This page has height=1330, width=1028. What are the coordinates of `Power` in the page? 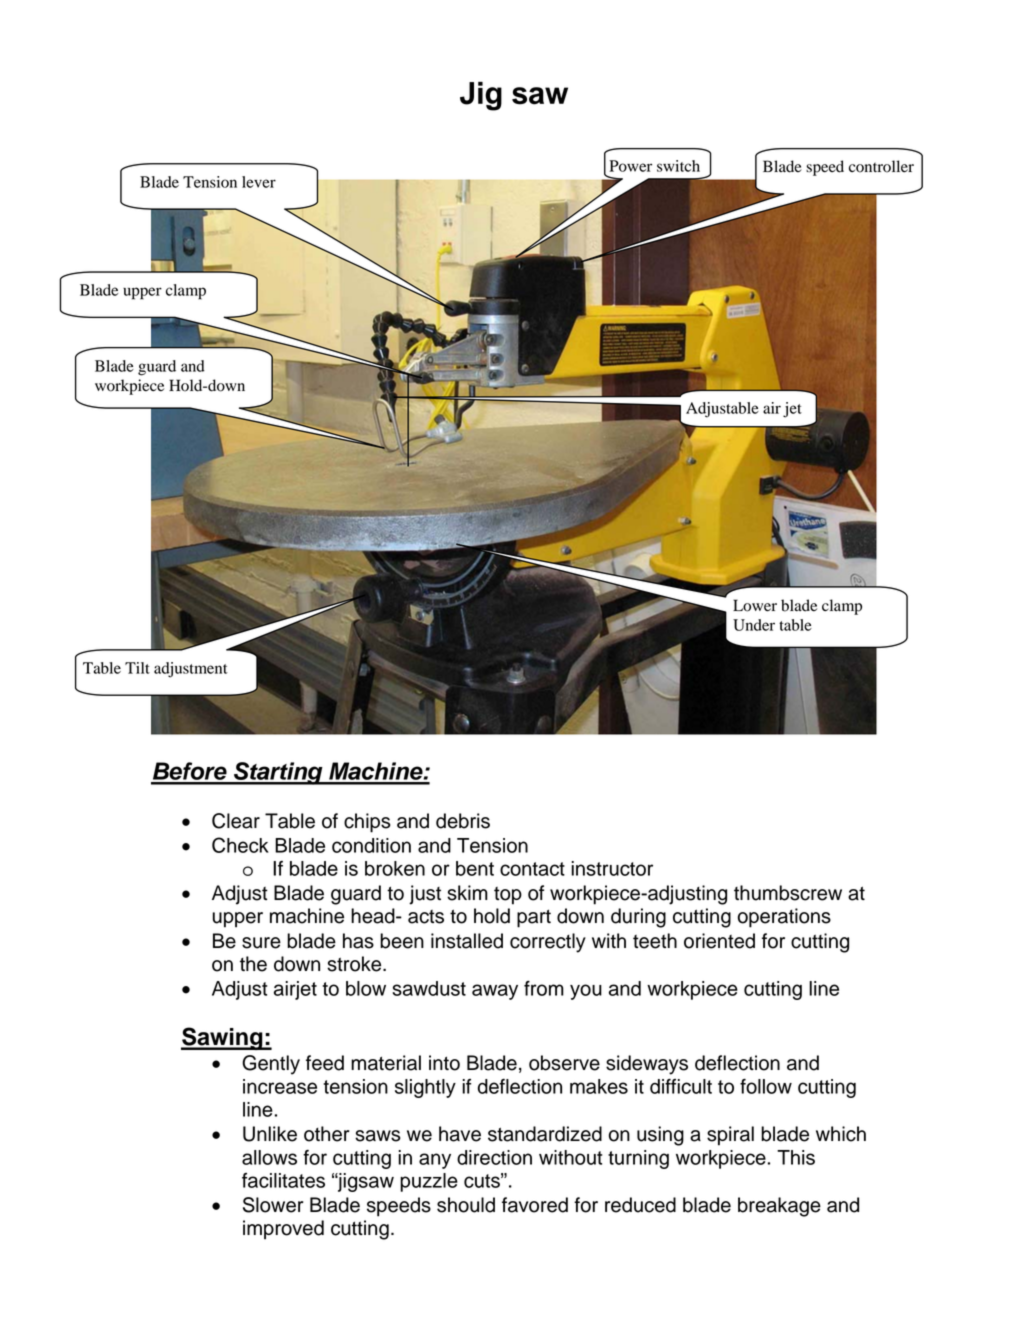 It's located at (630, 166).
